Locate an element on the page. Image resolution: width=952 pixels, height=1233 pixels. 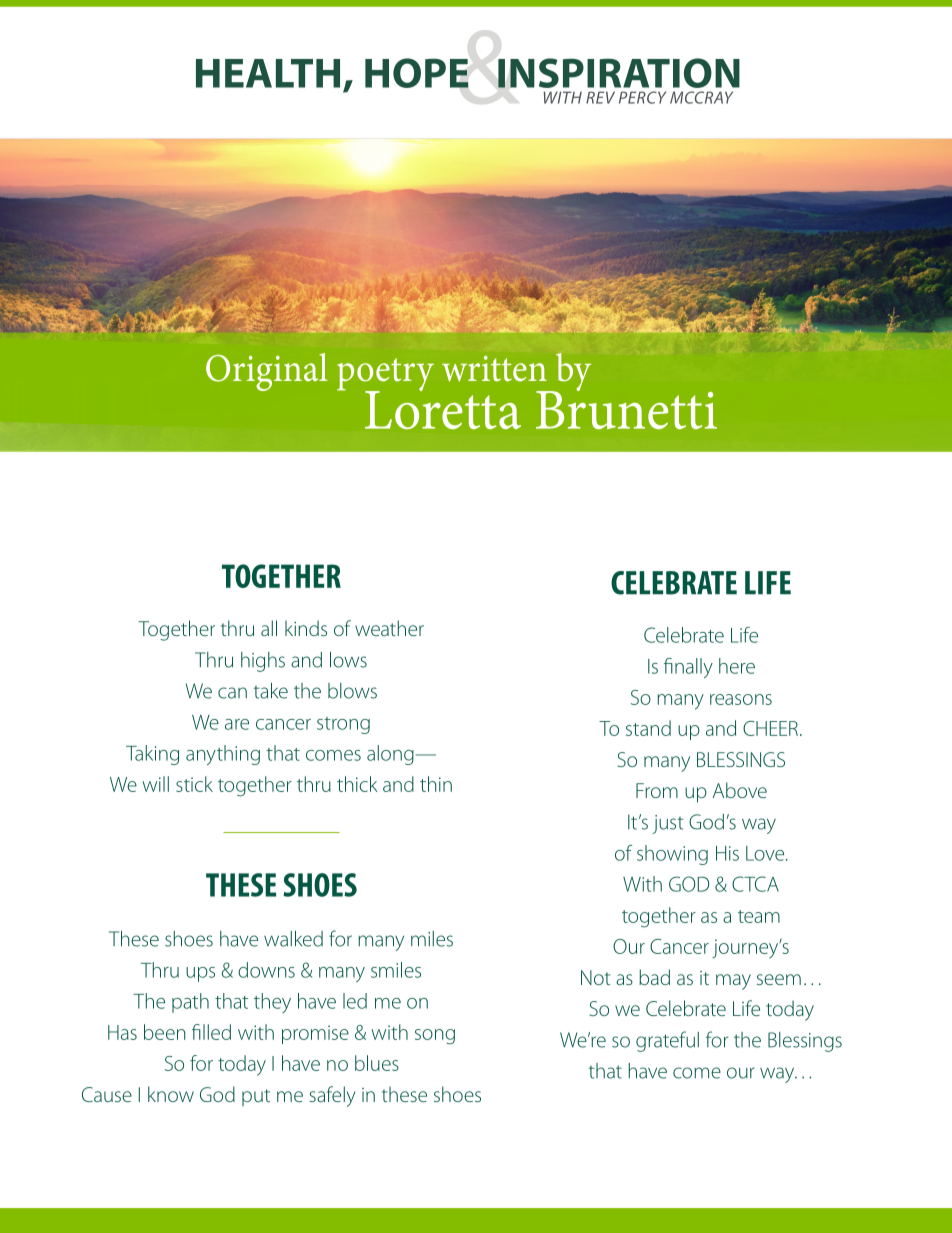
ups is located at coordinates (200, 974).
